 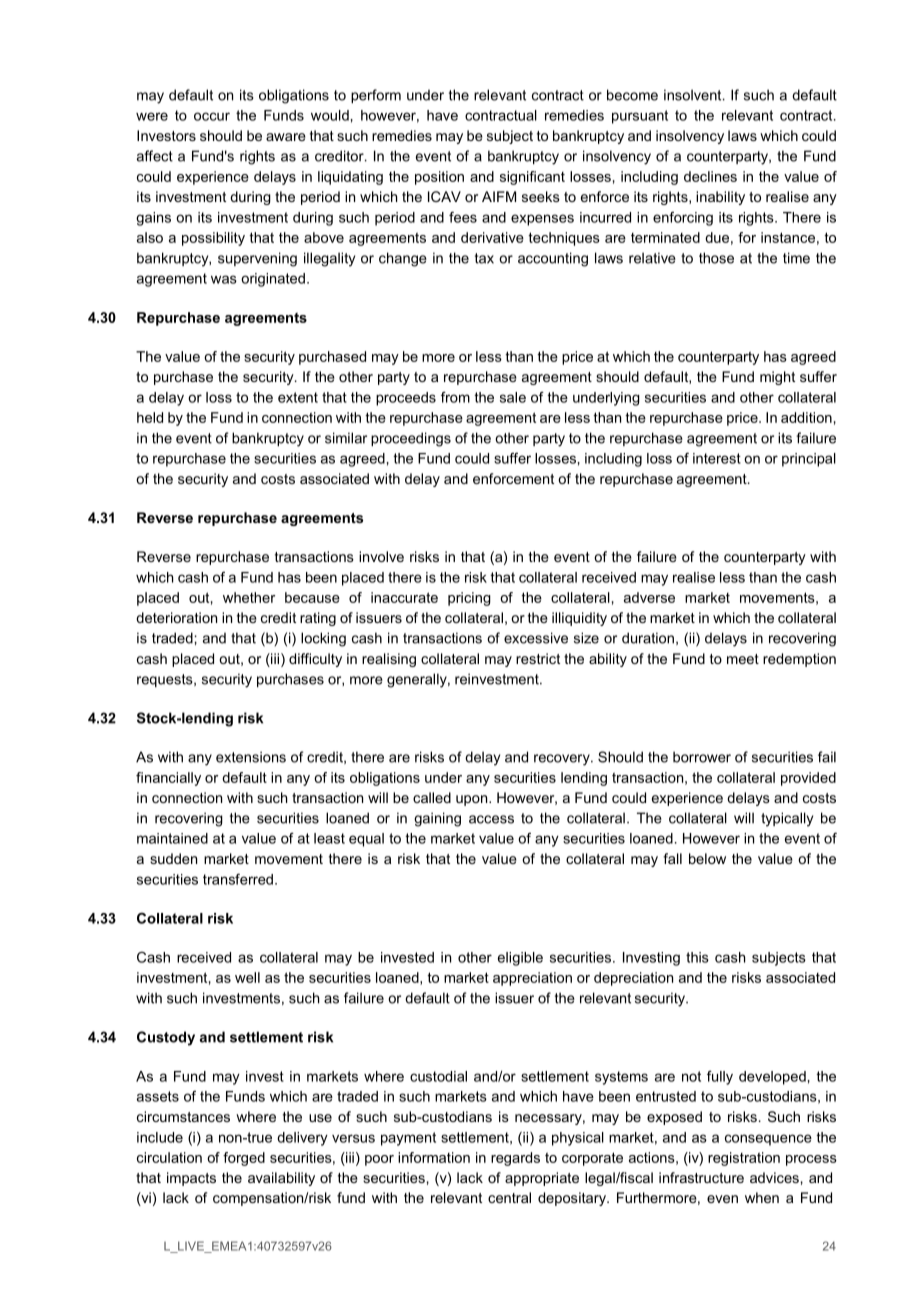 What do you see at coordinates (249, 597) in the screenshot?
I see `whether` at bounding box center [249, 597].
